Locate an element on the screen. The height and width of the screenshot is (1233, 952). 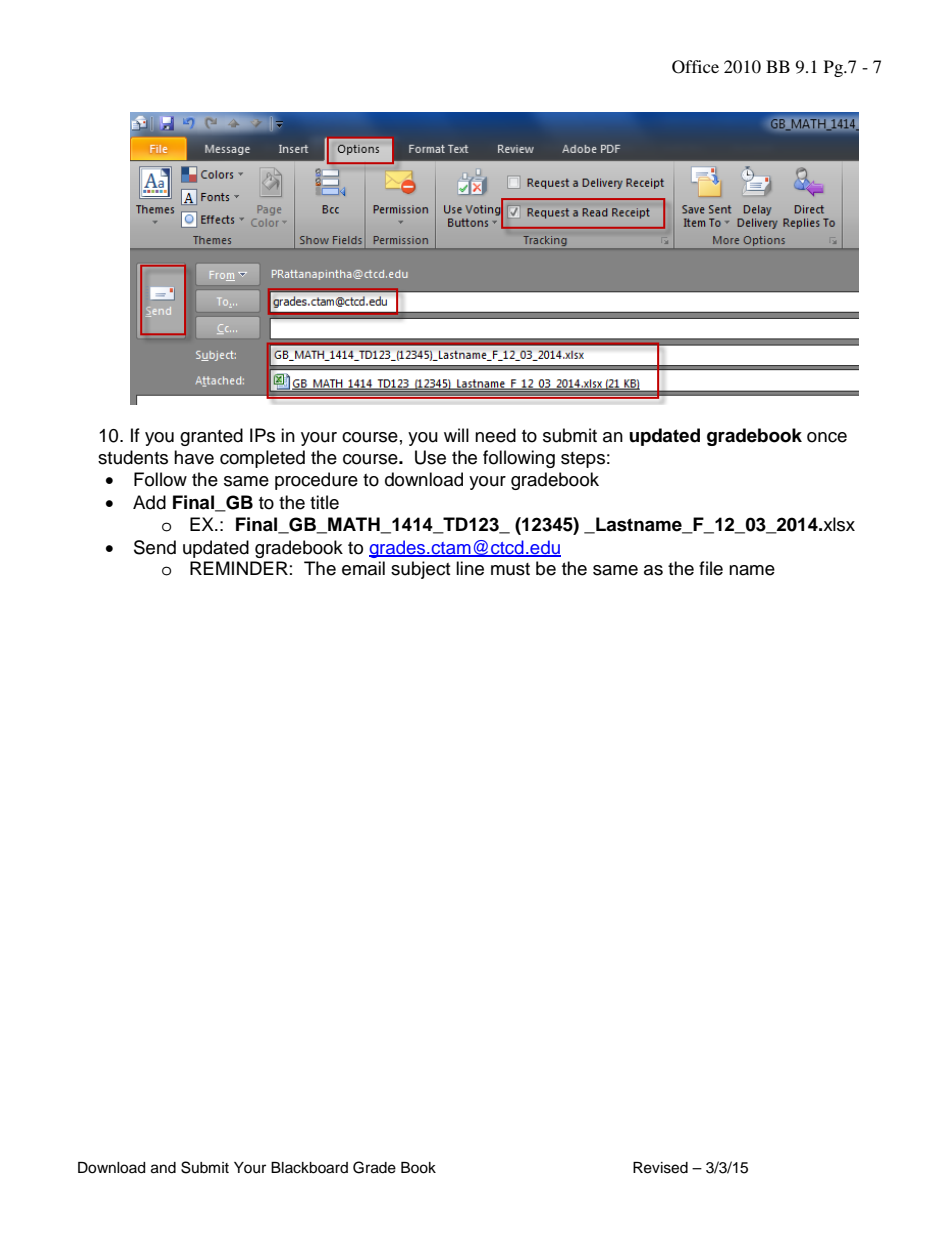
Add is located at coordinates (149, 502).
